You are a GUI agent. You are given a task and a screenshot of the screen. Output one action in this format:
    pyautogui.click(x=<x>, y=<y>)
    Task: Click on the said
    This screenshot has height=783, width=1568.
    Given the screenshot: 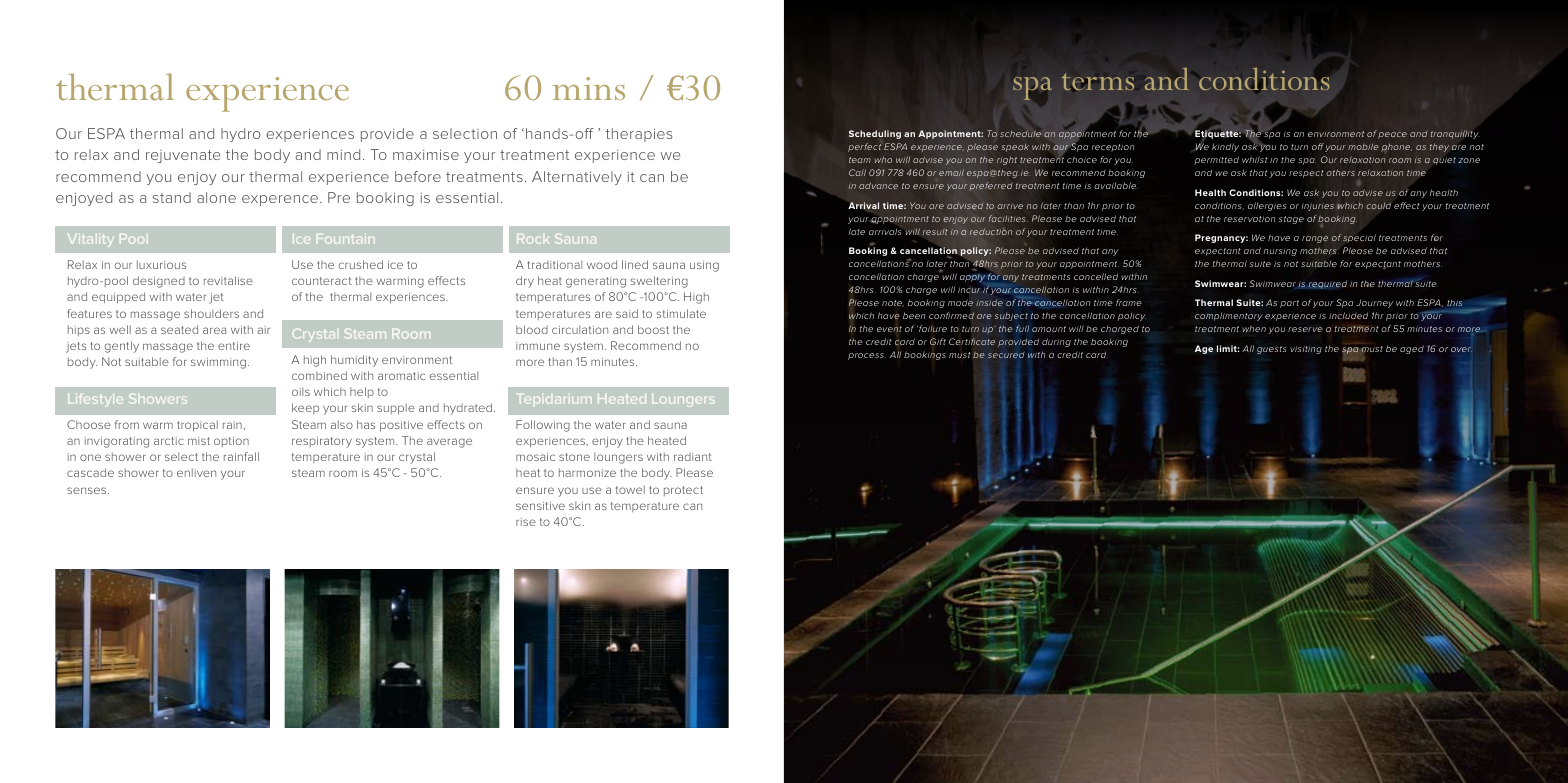 What is the action you would take?
    pyautogui.click(x=627, y=313)
